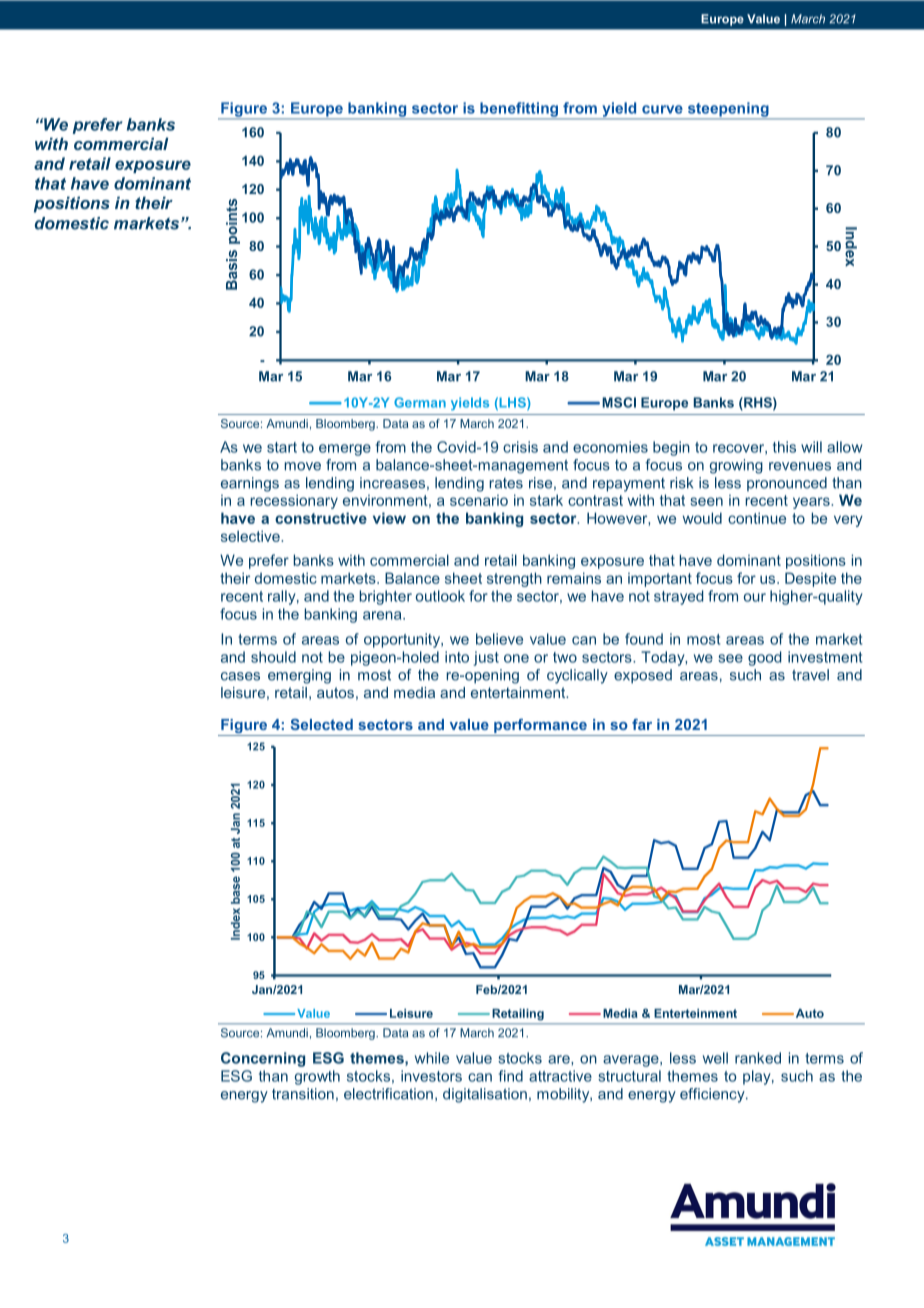  Describe the element at coordinates (662, 109) in the image. I see `curve` at that location.
